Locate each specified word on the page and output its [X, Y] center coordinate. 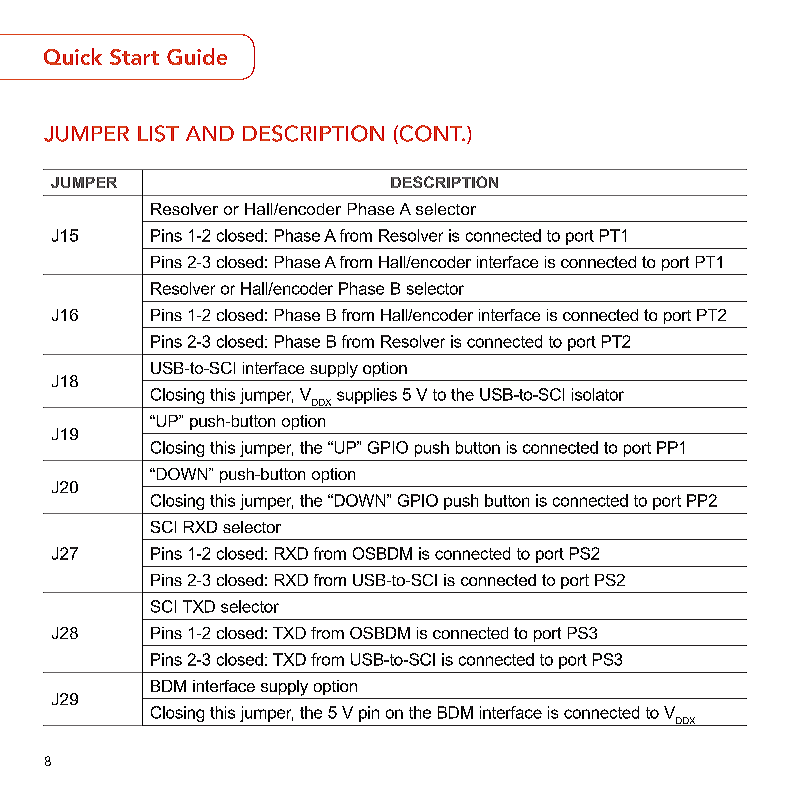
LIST [158, 133]
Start [134, 57]
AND [210, 133]
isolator [598, 394]
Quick [73, 56]
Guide [197, 56]
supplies [367, 396]
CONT [431, 134]
